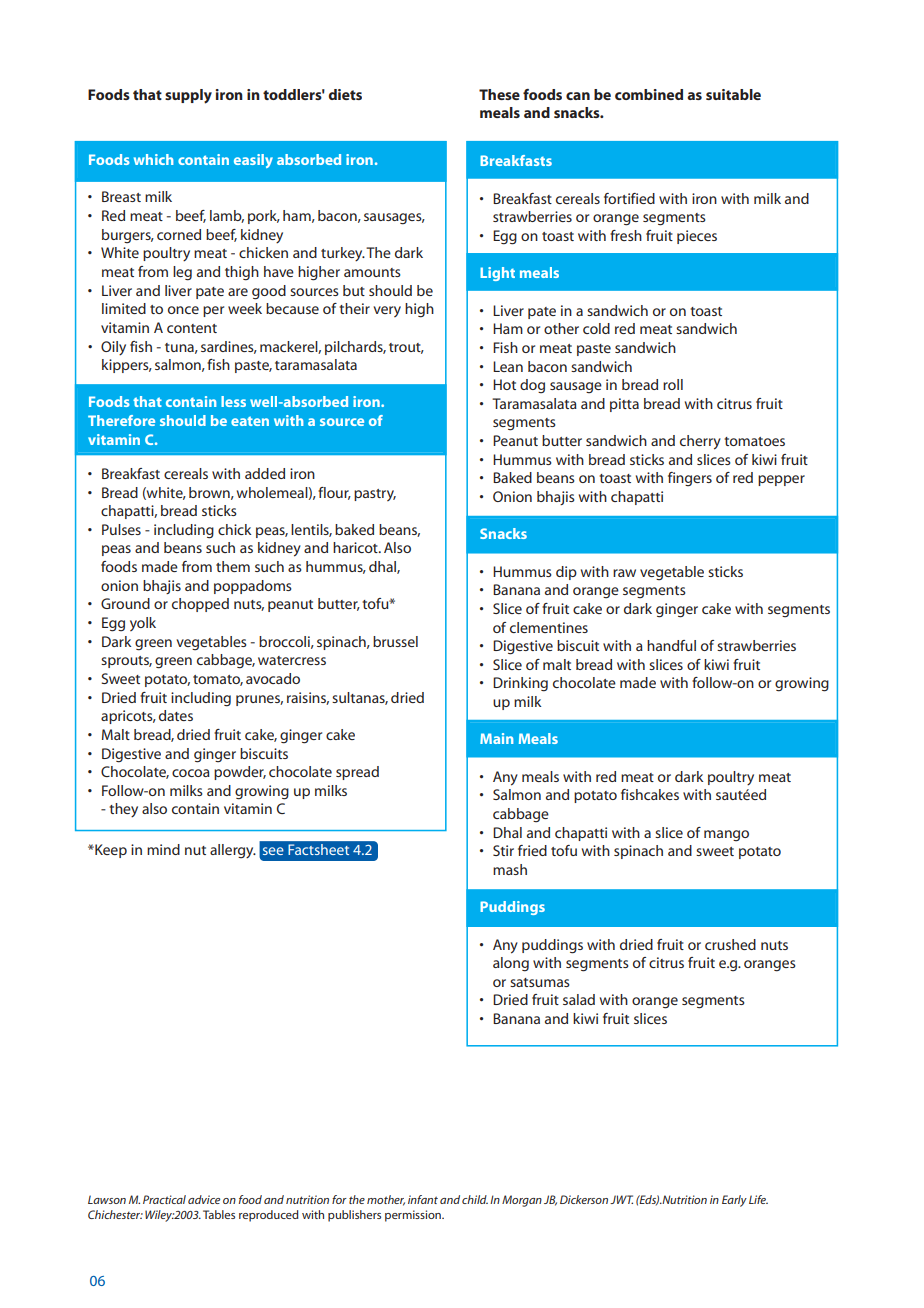 This image has width=924, height=1308. What do you see at coordinates (690, 479) in the image?
I see `fingers` at bounding box center [690, 479].
